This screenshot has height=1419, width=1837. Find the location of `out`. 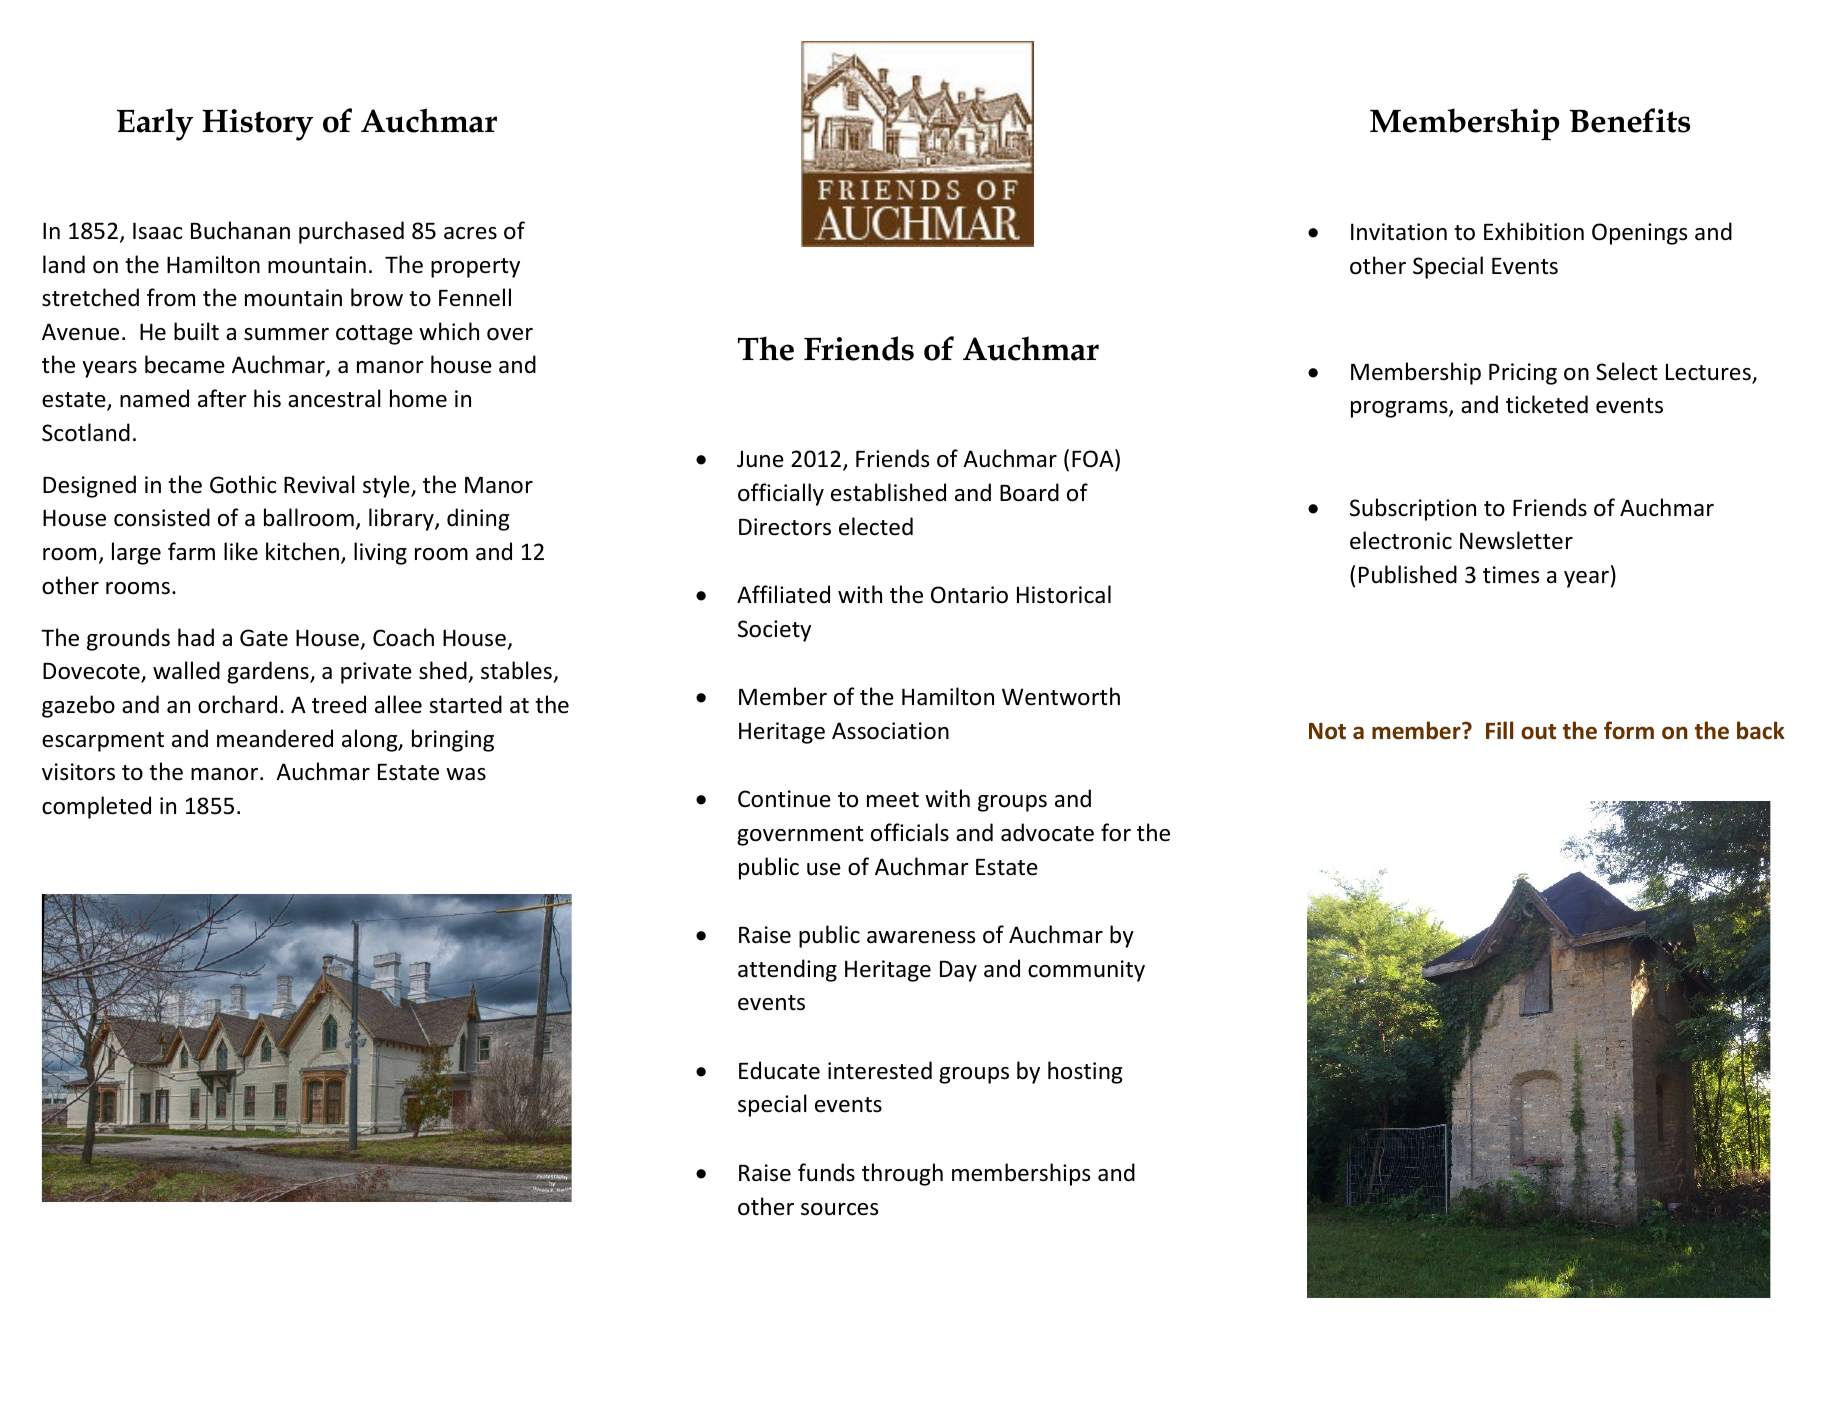

out is located at coordinates (1538, 732).
